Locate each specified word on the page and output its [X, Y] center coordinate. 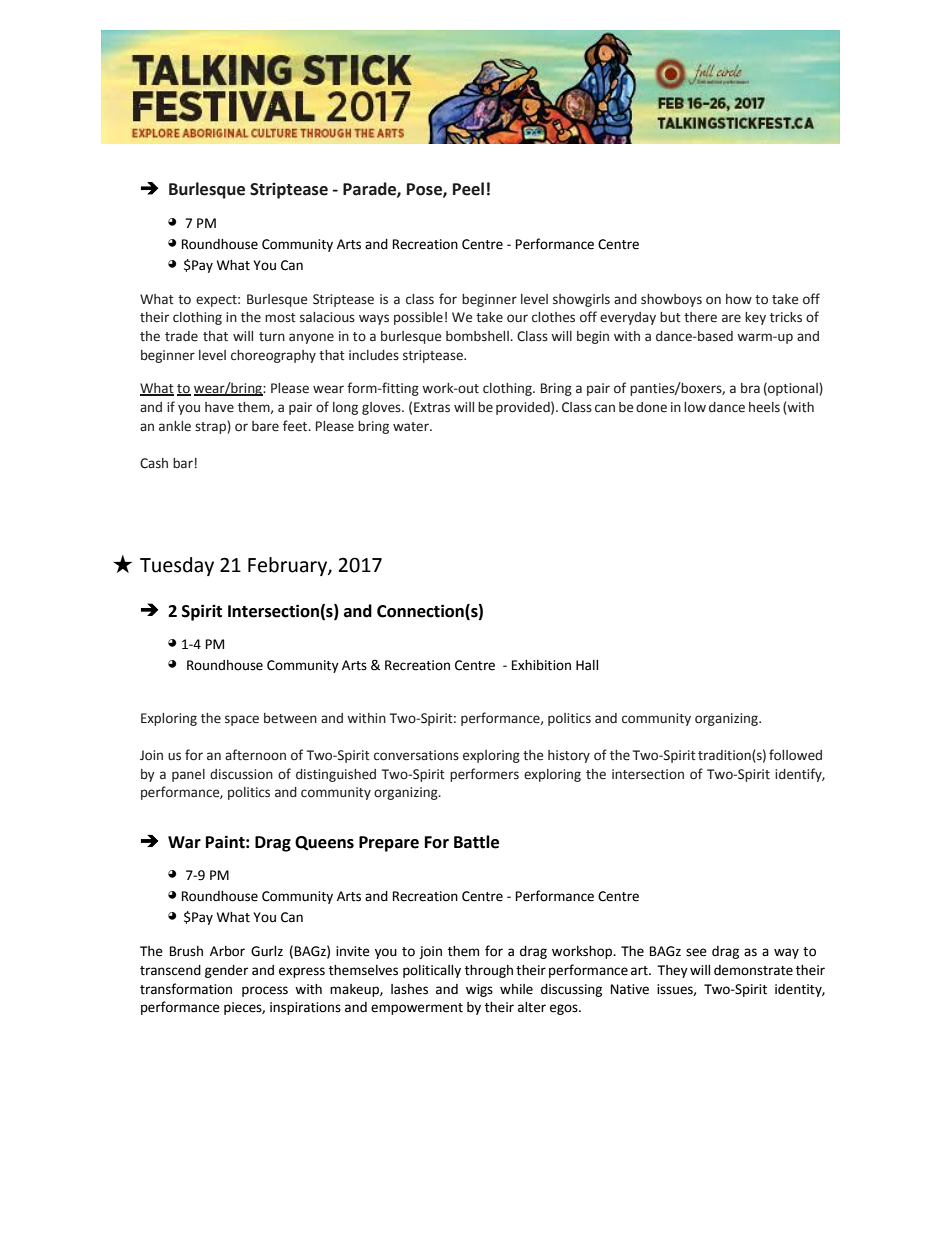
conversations [416, 755]
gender [226, 971]
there [700, 317]
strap [211, 427]
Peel [468, 189]
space [242, 720]
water [412, 427]
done [651, 407]
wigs [479, 990]
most [280, 318]
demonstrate [753, 970]
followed [795, 755]
